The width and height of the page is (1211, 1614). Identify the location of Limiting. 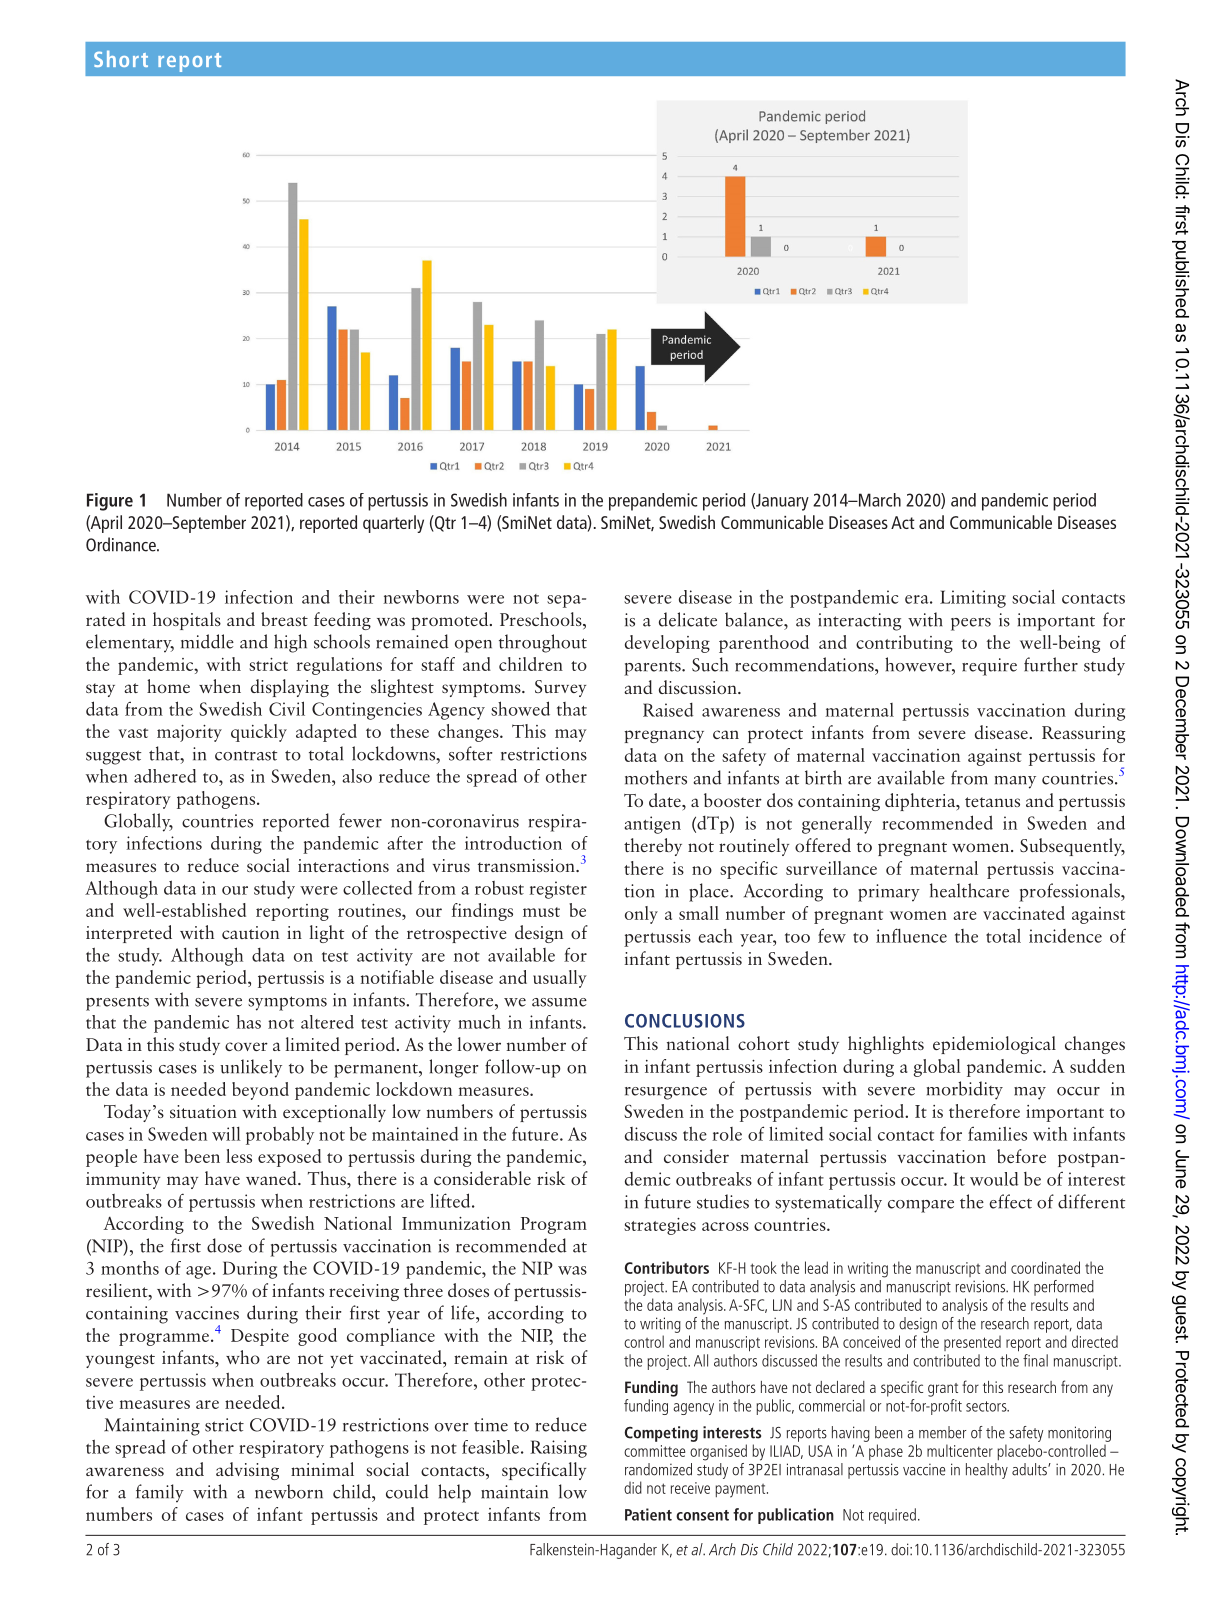
(973, 599).
